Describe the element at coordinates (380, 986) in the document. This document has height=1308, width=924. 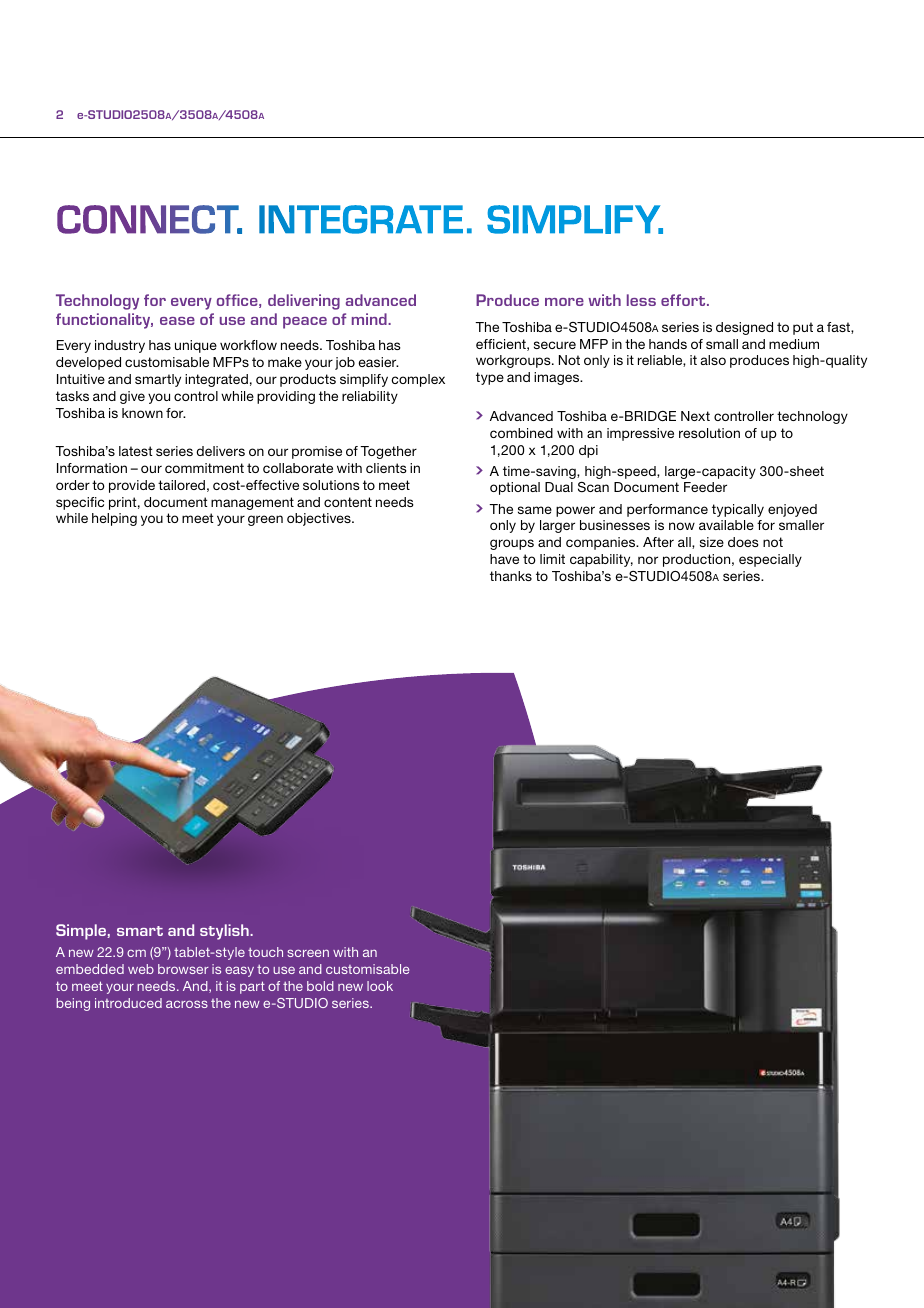
I see `look` at that location.
